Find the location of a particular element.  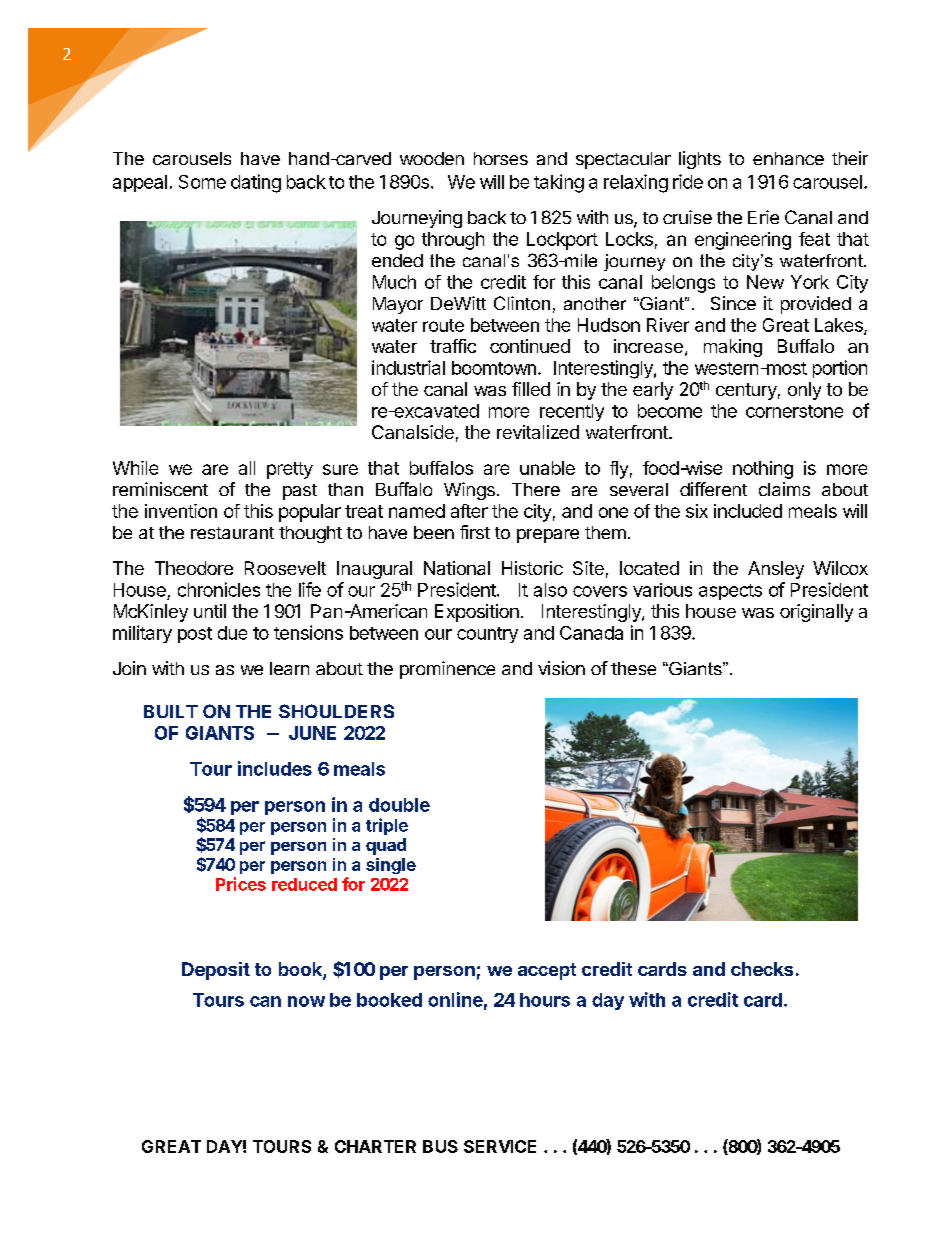

double is located at coordinates (399, 805).
